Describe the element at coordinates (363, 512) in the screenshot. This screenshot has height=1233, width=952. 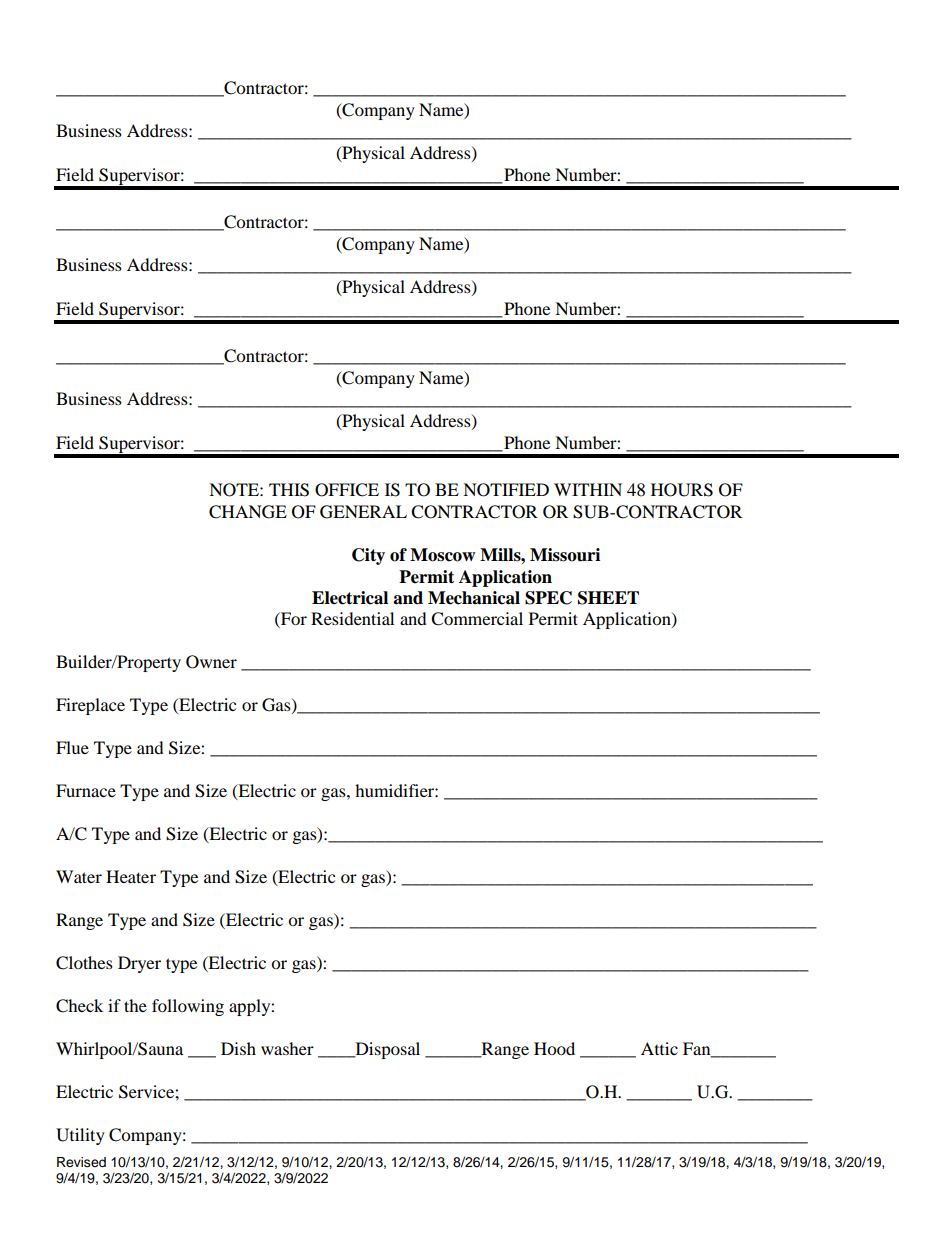
I see `GENERAL` at that location.
